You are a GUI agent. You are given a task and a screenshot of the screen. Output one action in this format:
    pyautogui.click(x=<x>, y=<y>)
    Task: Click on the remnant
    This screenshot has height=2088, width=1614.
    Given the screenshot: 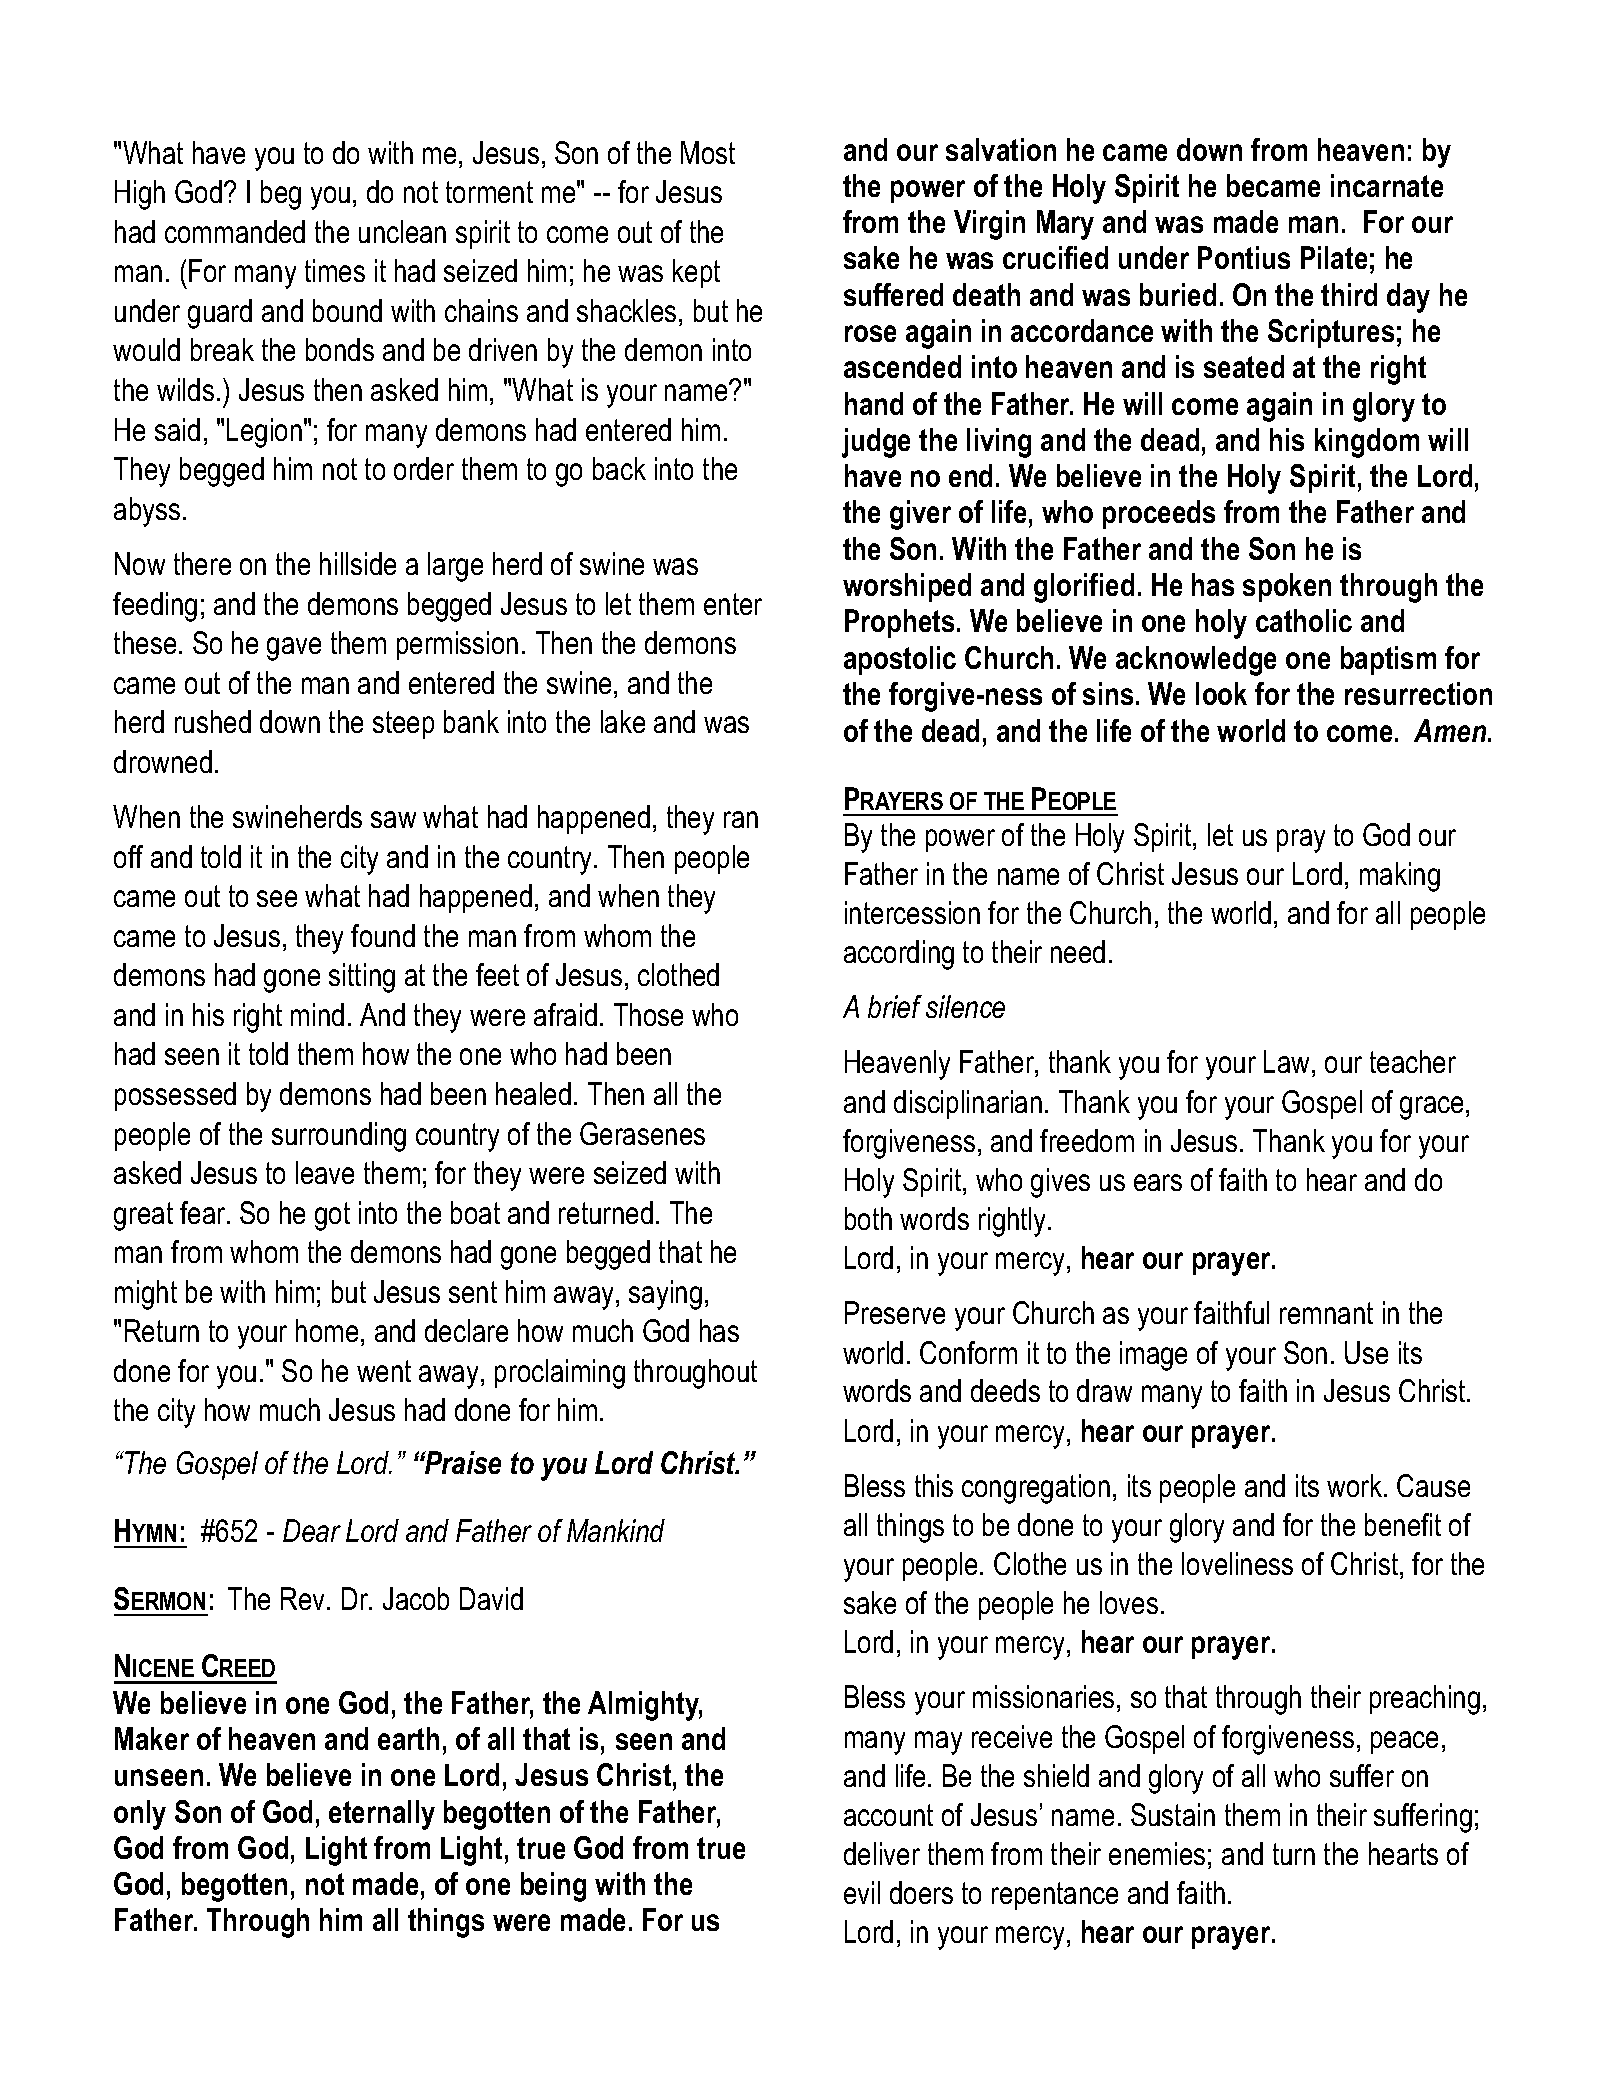 What is the action you would take?
    pyautogui.click(x=1326, y=1313)
